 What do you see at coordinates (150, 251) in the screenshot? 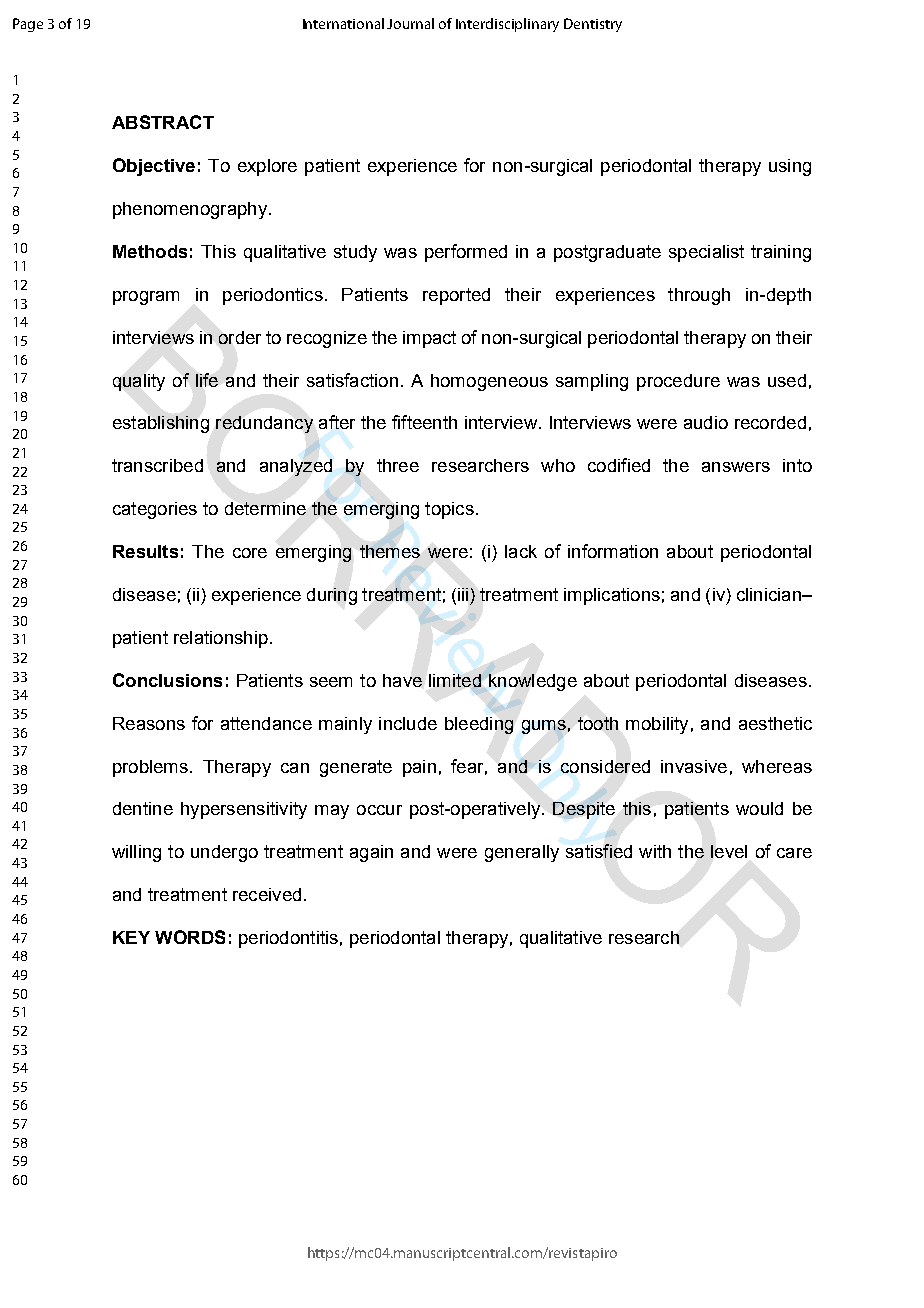
I see `Methods` at bounding box center [150, 251].
